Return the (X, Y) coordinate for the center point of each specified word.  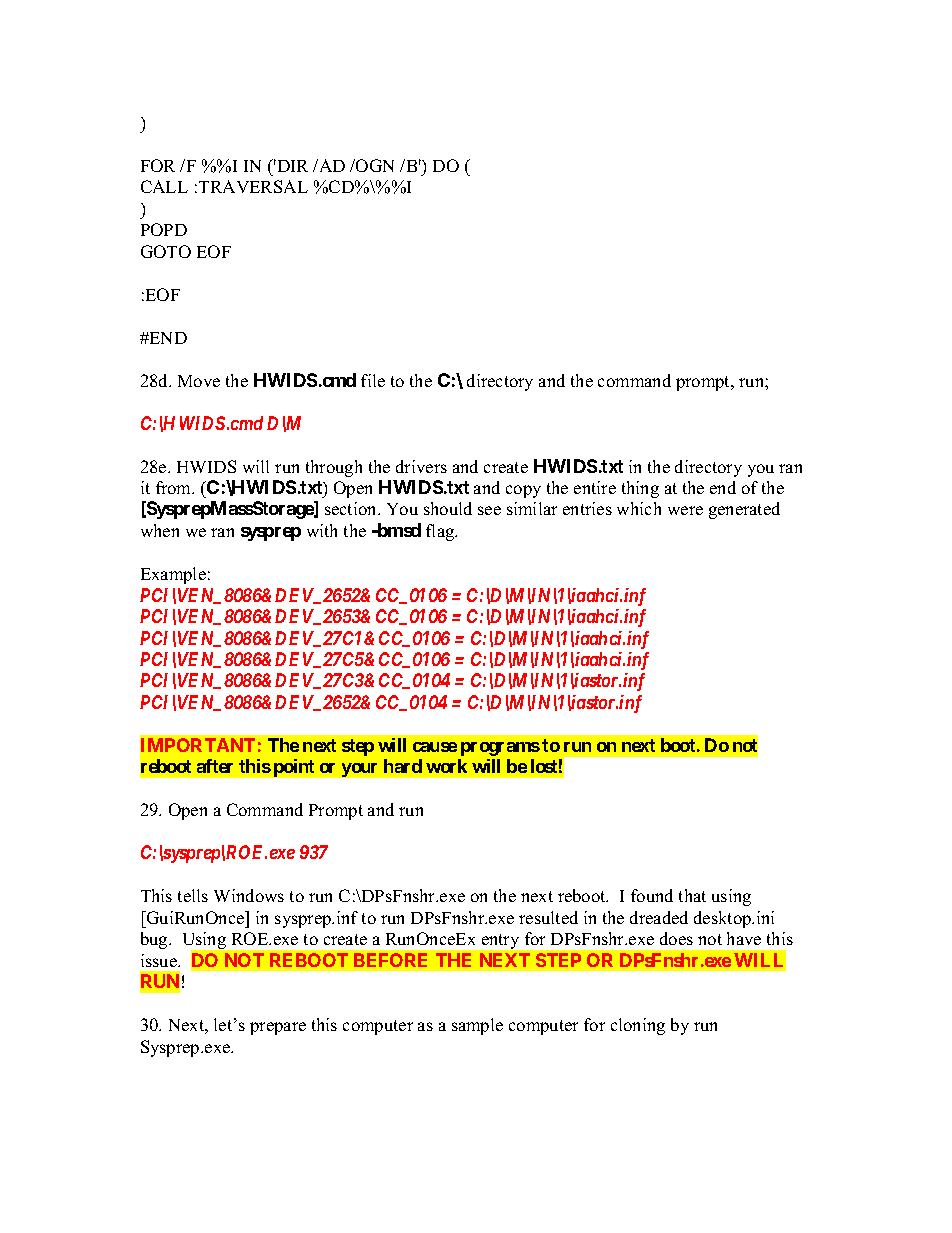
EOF (214, 251)
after (215, 766)
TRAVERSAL (253, 186)
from (175, 487)
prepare (278, 1028)
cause (435, 747)
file (373, 380)
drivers (421, 466)
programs (500, 749)
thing (640, 489)
